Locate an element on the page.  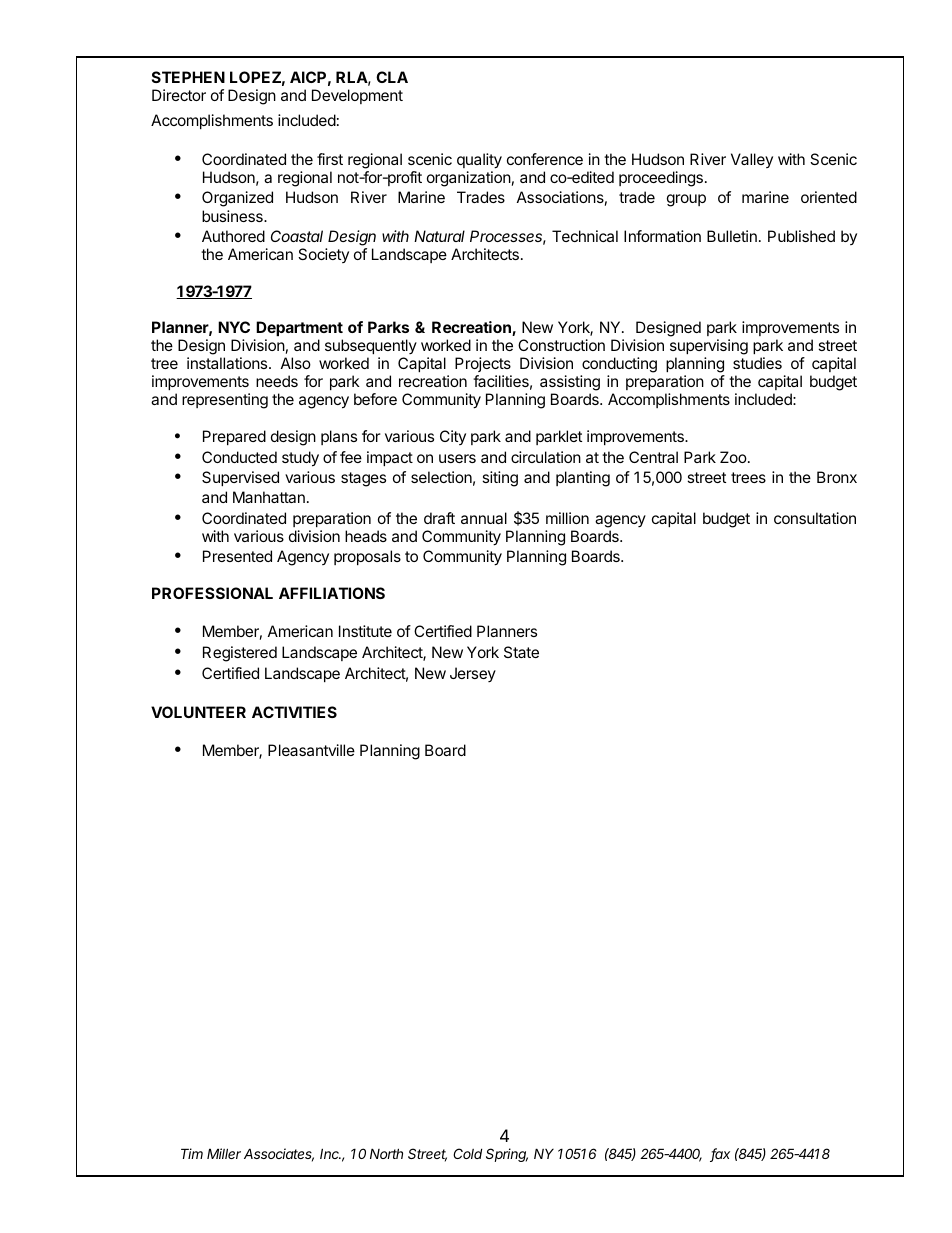
Spring is located at coordinates (507, 1155).
